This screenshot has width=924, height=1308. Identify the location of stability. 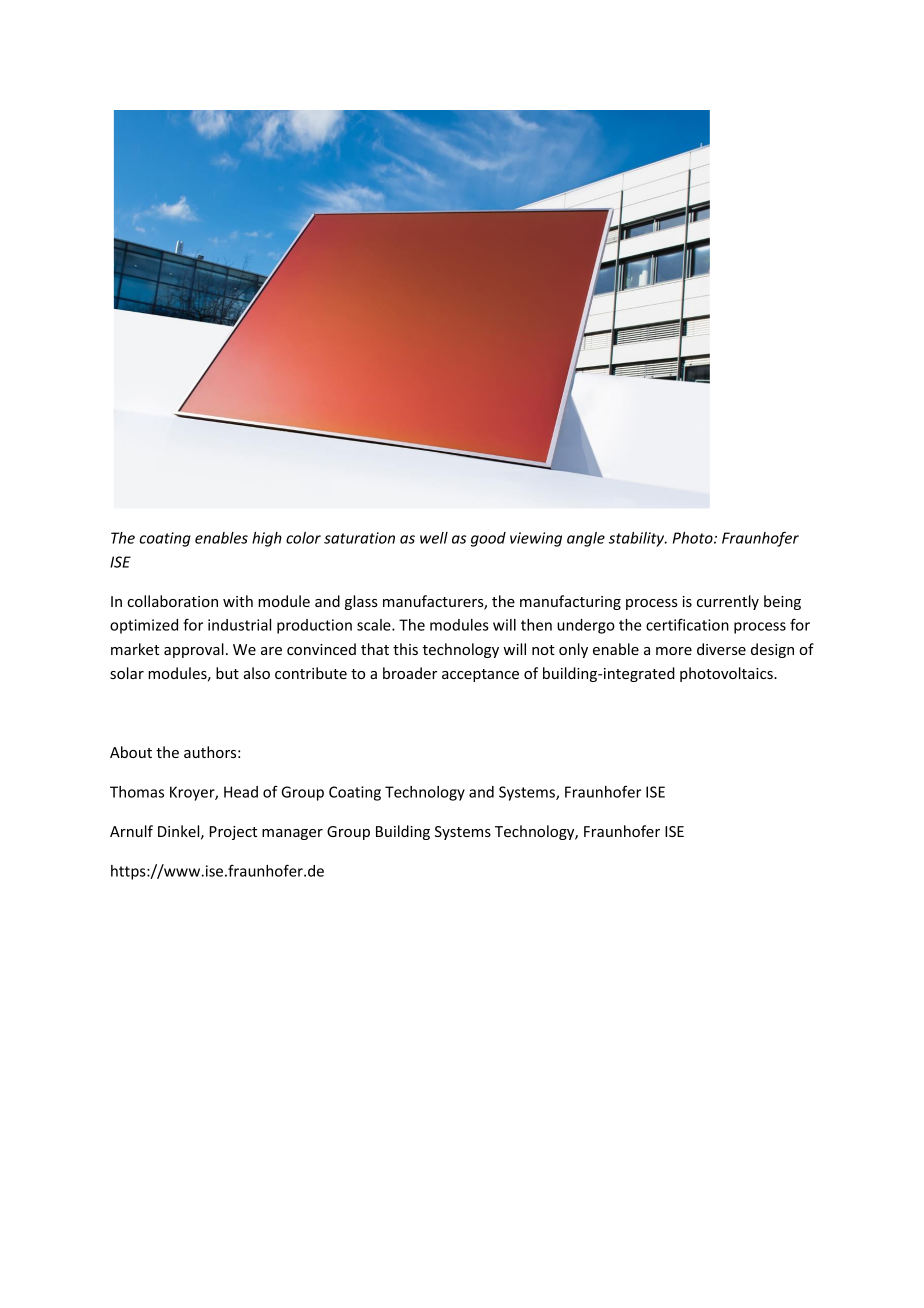
(638, 539).
